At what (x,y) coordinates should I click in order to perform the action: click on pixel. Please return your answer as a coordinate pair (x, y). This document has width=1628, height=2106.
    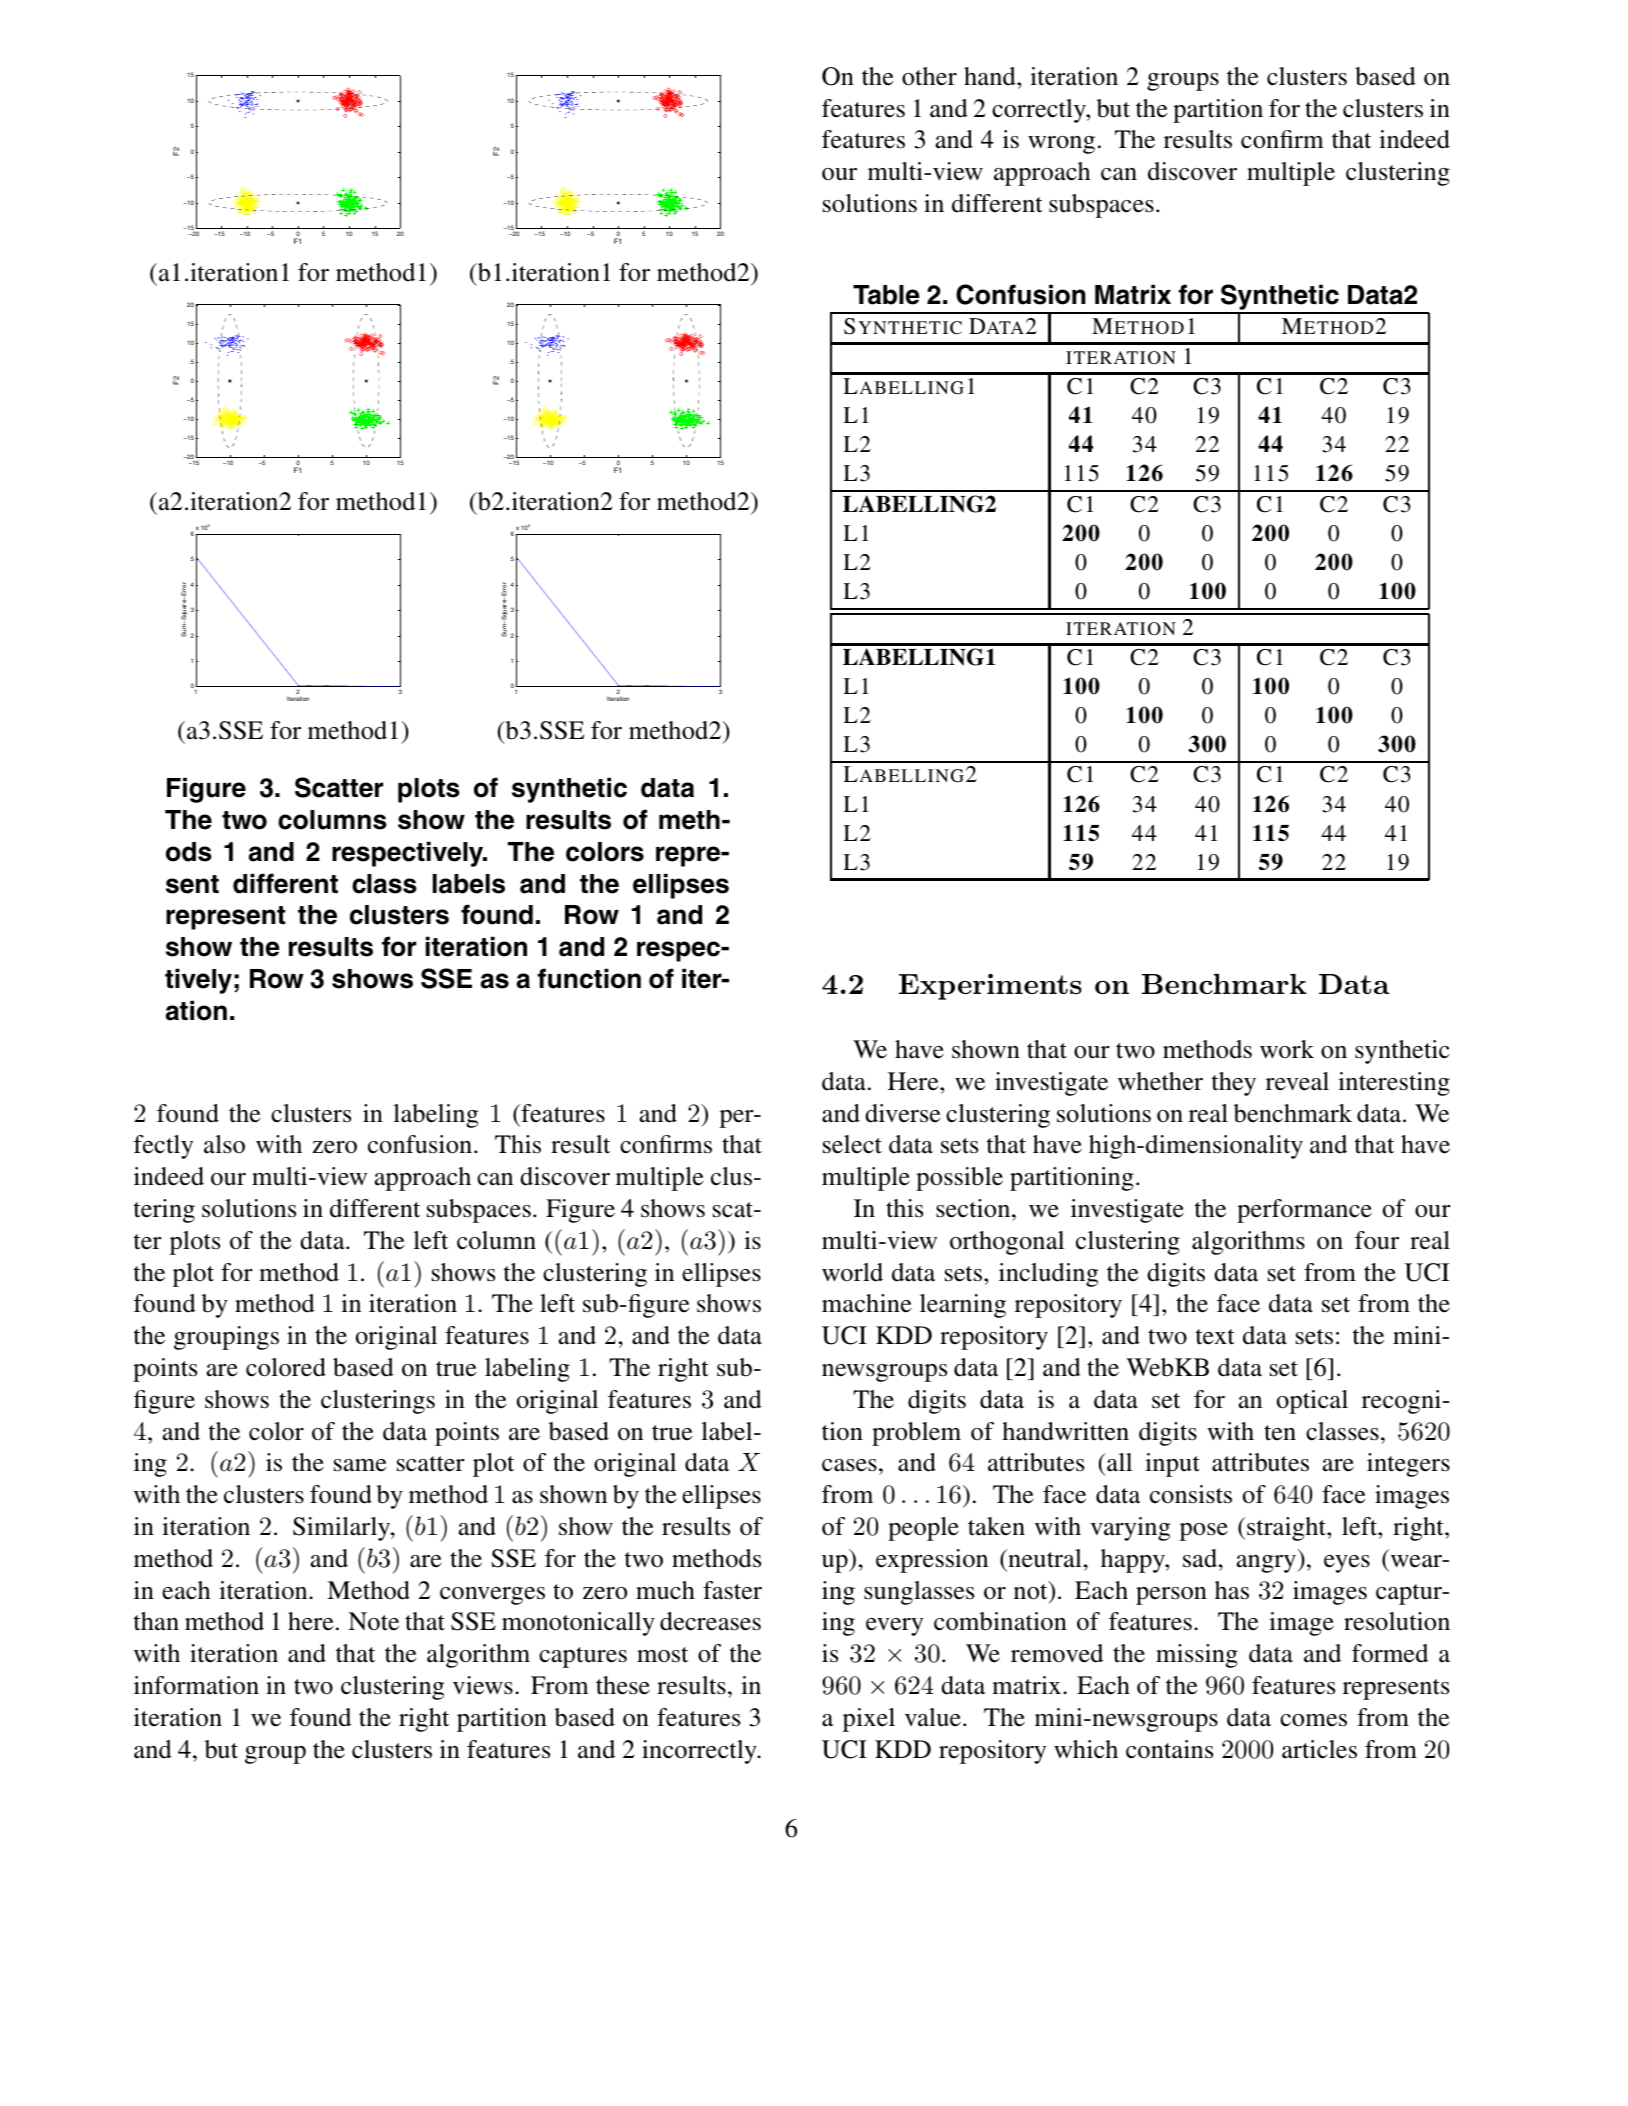
    Looking at the image, I should click on (869, 1720).
